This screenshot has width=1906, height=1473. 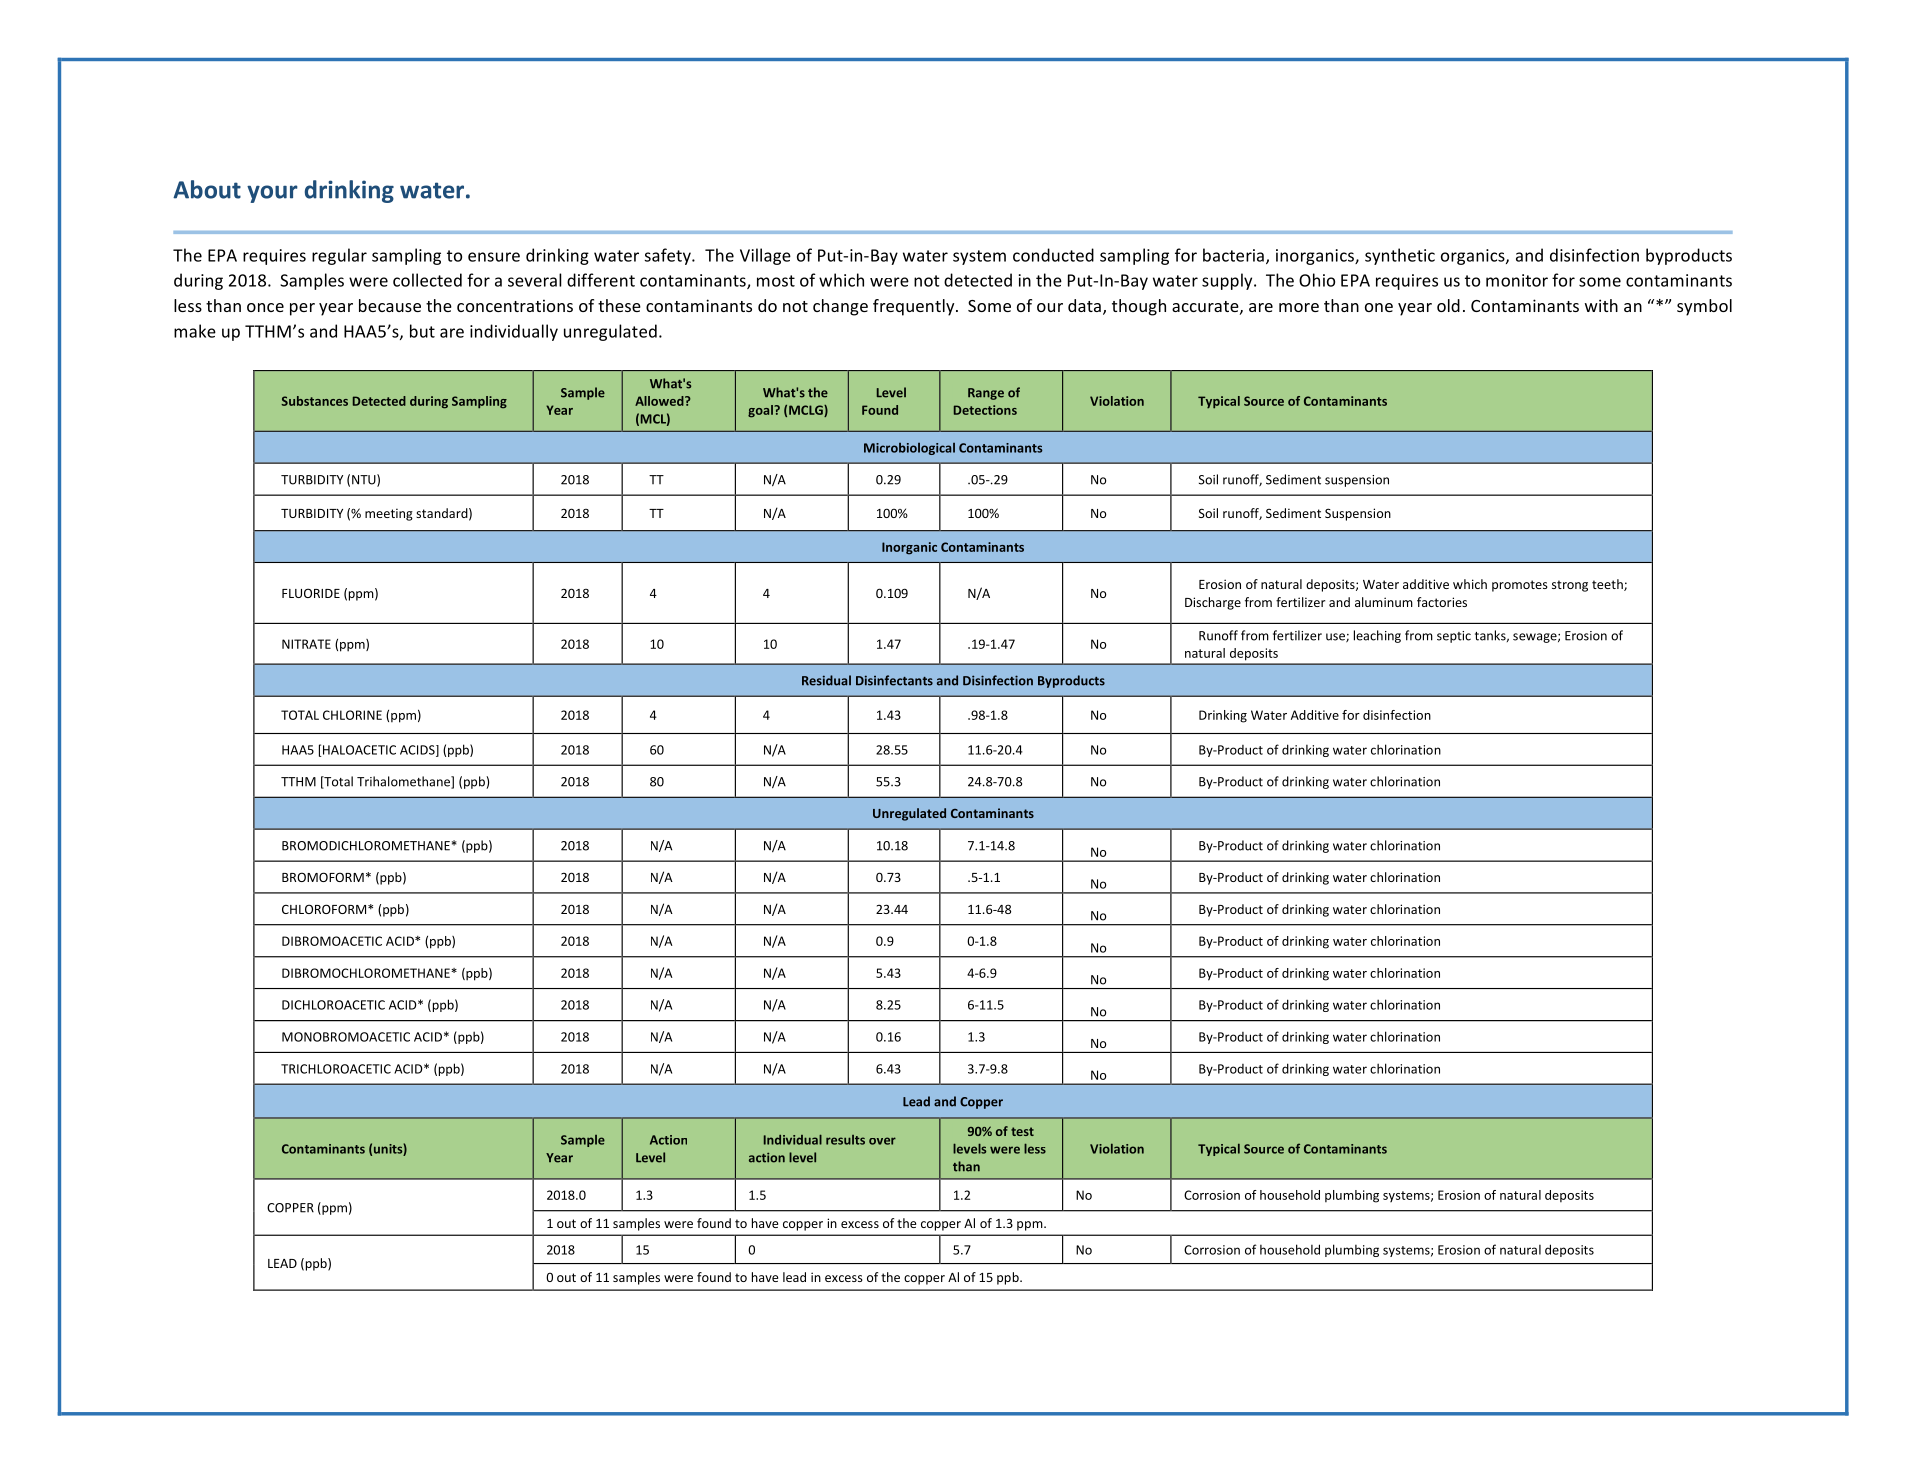 I want to click on conducted, so click(x=1053, y=255).
